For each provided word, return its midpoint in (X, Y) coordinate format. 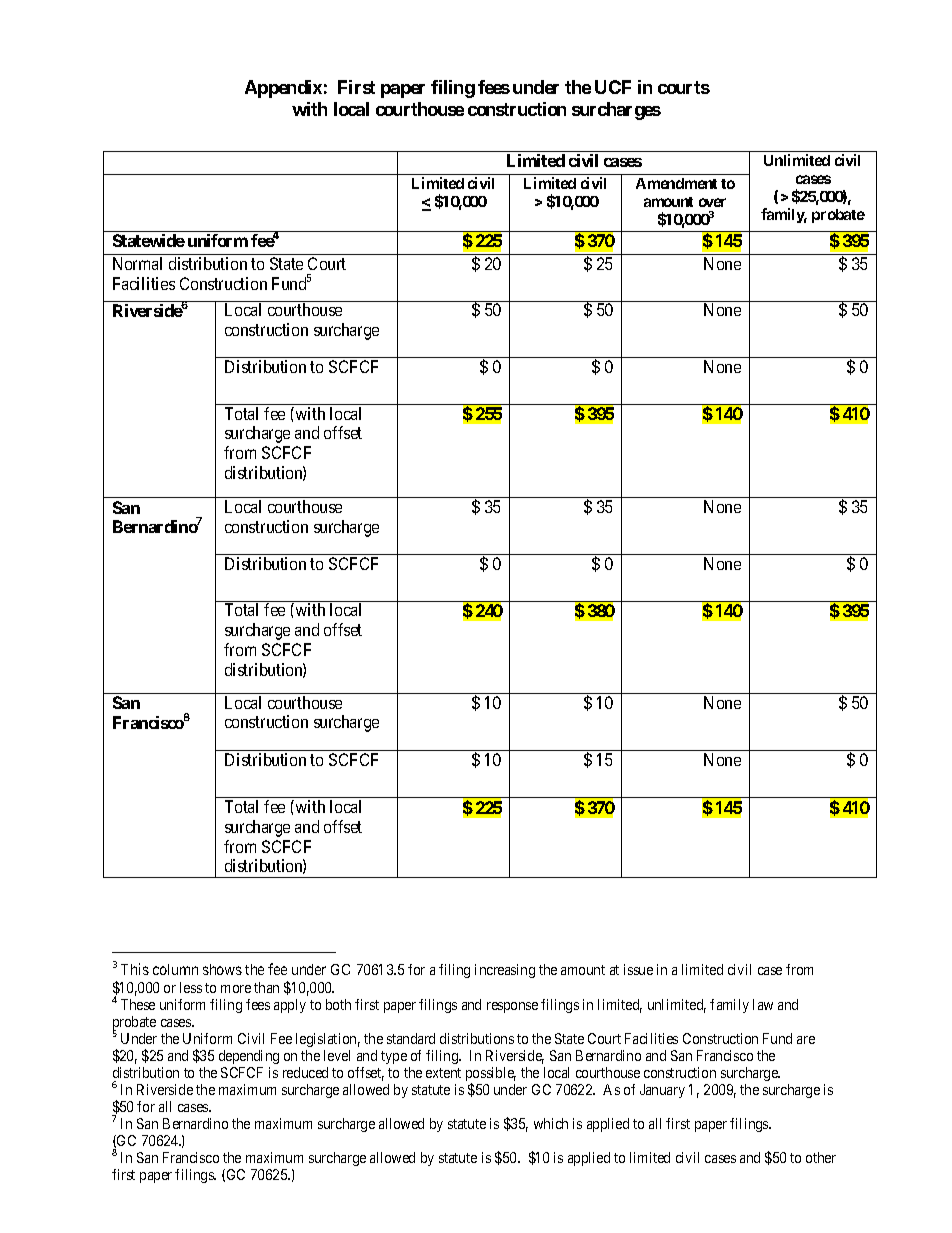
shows (222, 969)
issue (638, 969)
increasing (505, 971)
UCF (613, 87)
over (712, 202)
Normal (137, 263)
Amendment (676, 183)
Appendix (283, 89)
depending (249, 1057)
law (763, 1004)
